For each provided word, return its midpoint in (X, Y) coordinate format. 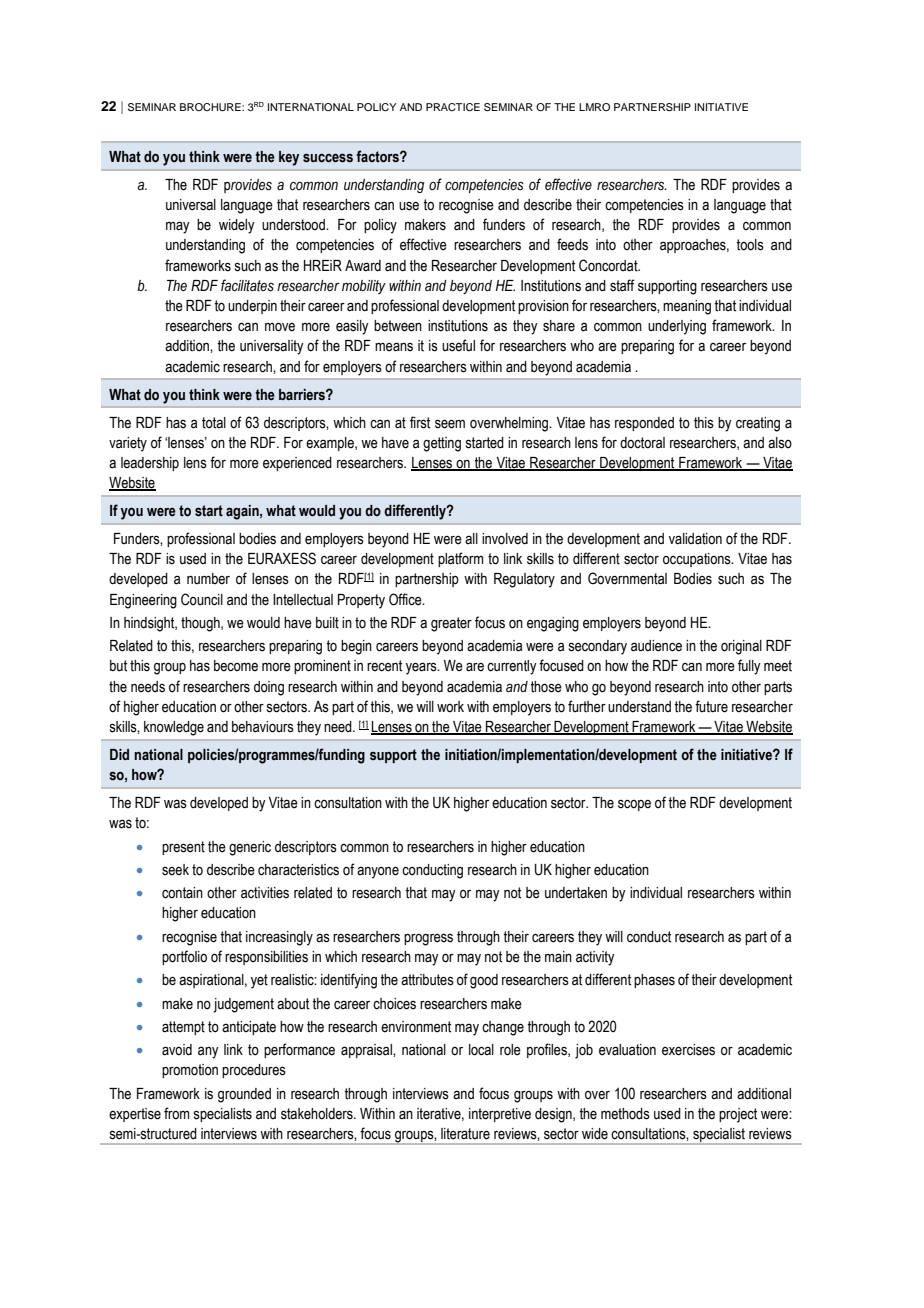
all (471, 538)
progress (428, 939)
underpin (252, 307)
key (289, 158)
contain (182, 893)
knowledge (174, 728)
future (711, 706)
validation (695, 539)
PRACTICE (453, 107)
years (422, 668)
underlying (677, 327)
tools (750, 245)
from (177, 1113)
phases (654, 981)
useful (458, 345)
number (208, 579)
